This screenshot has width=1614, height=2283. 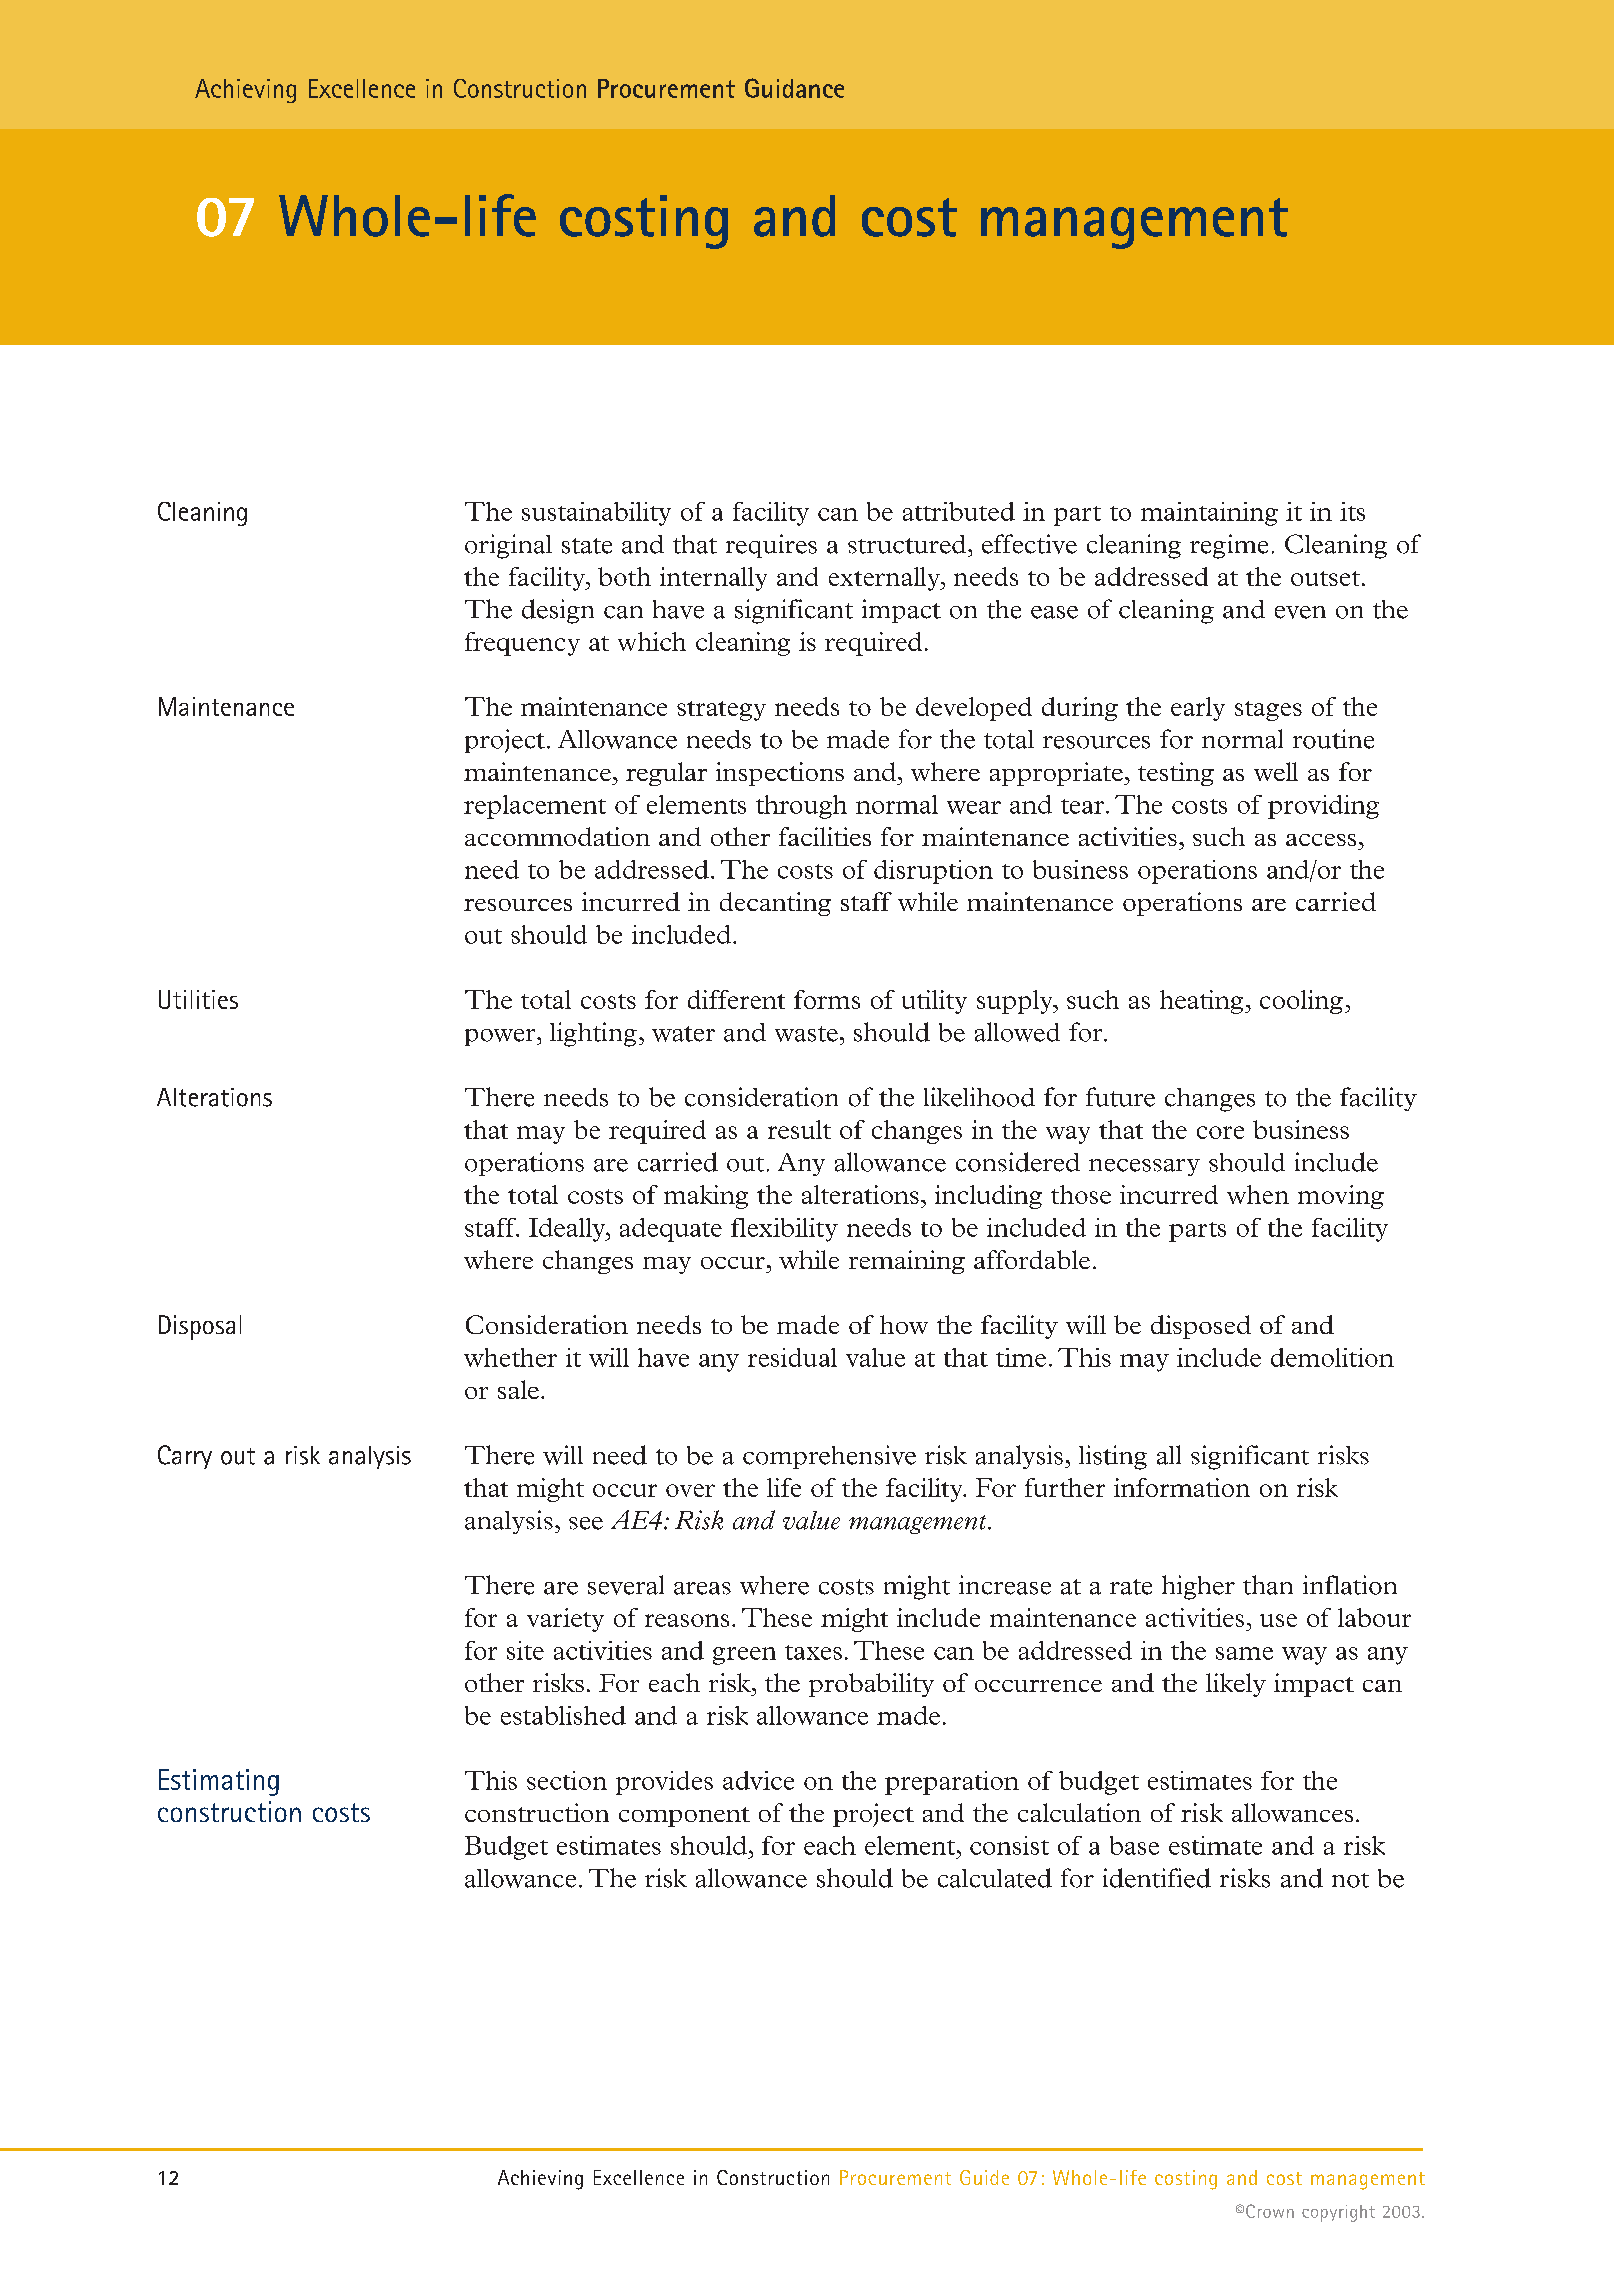 I want to click on Carry, so click(x=185, y=1457).
